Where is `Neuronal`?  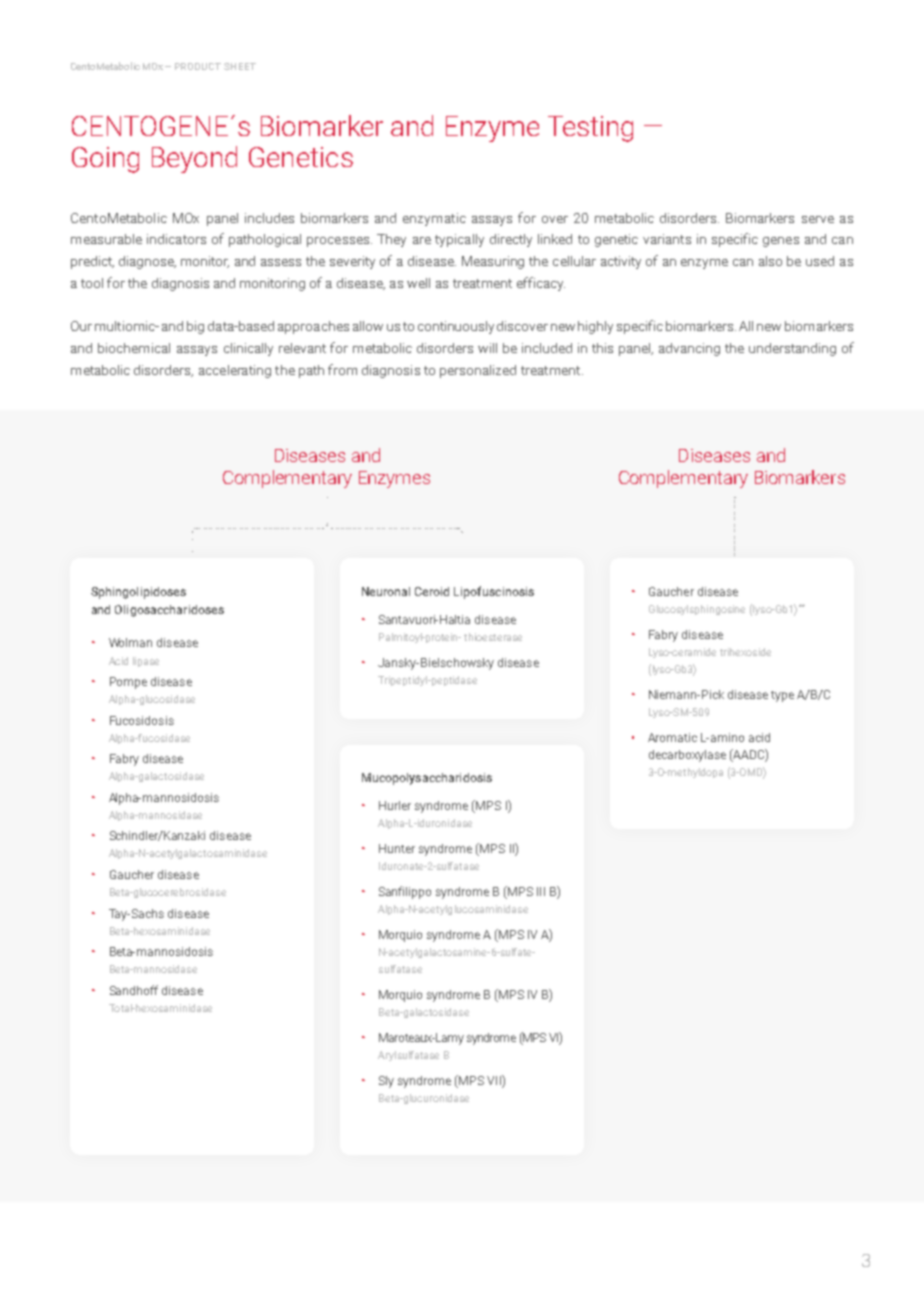
Neuronal is located at coordinates (386, 591).
